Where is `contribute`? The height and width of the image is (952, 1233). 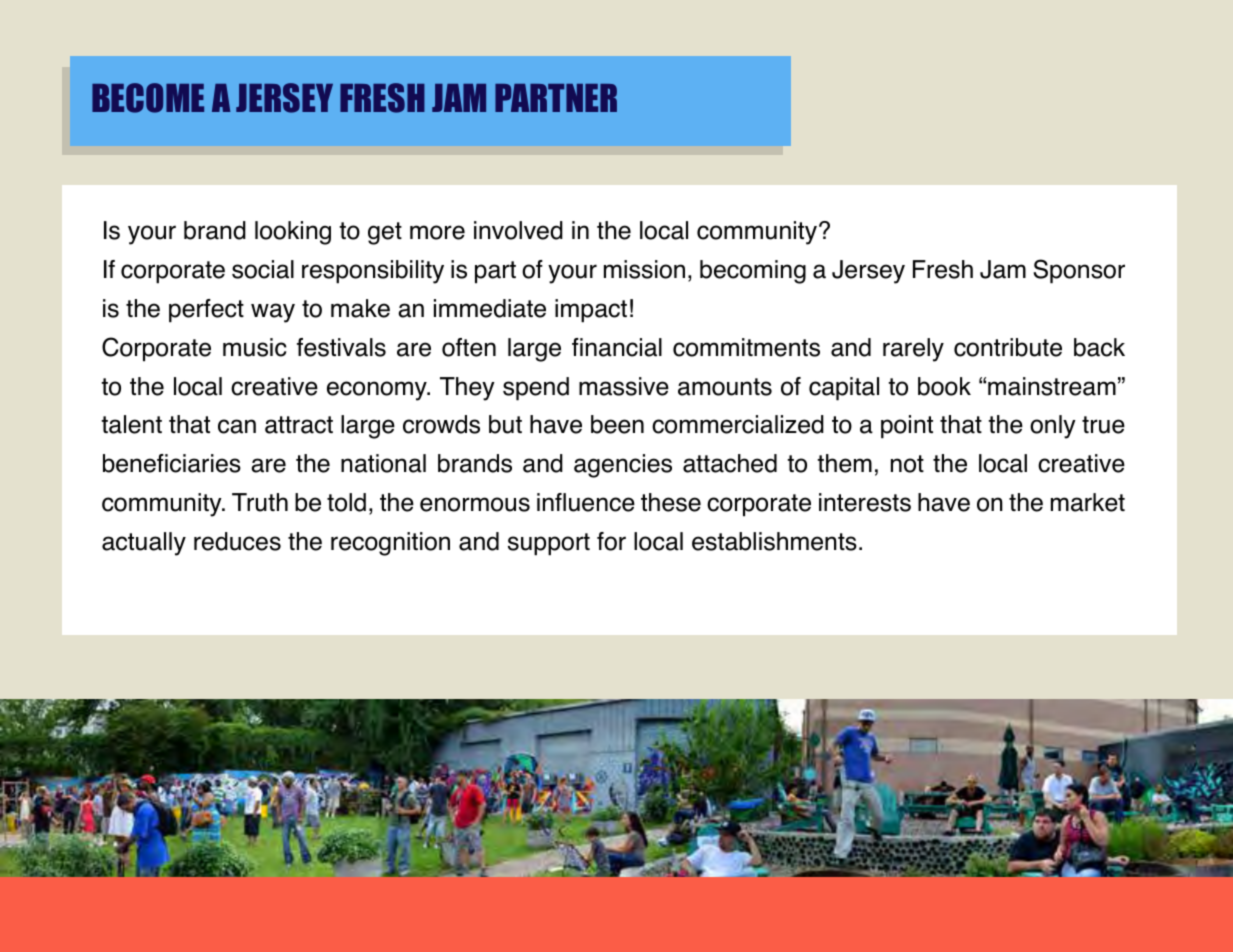 contribute is located at coordinates (1008, 347).
